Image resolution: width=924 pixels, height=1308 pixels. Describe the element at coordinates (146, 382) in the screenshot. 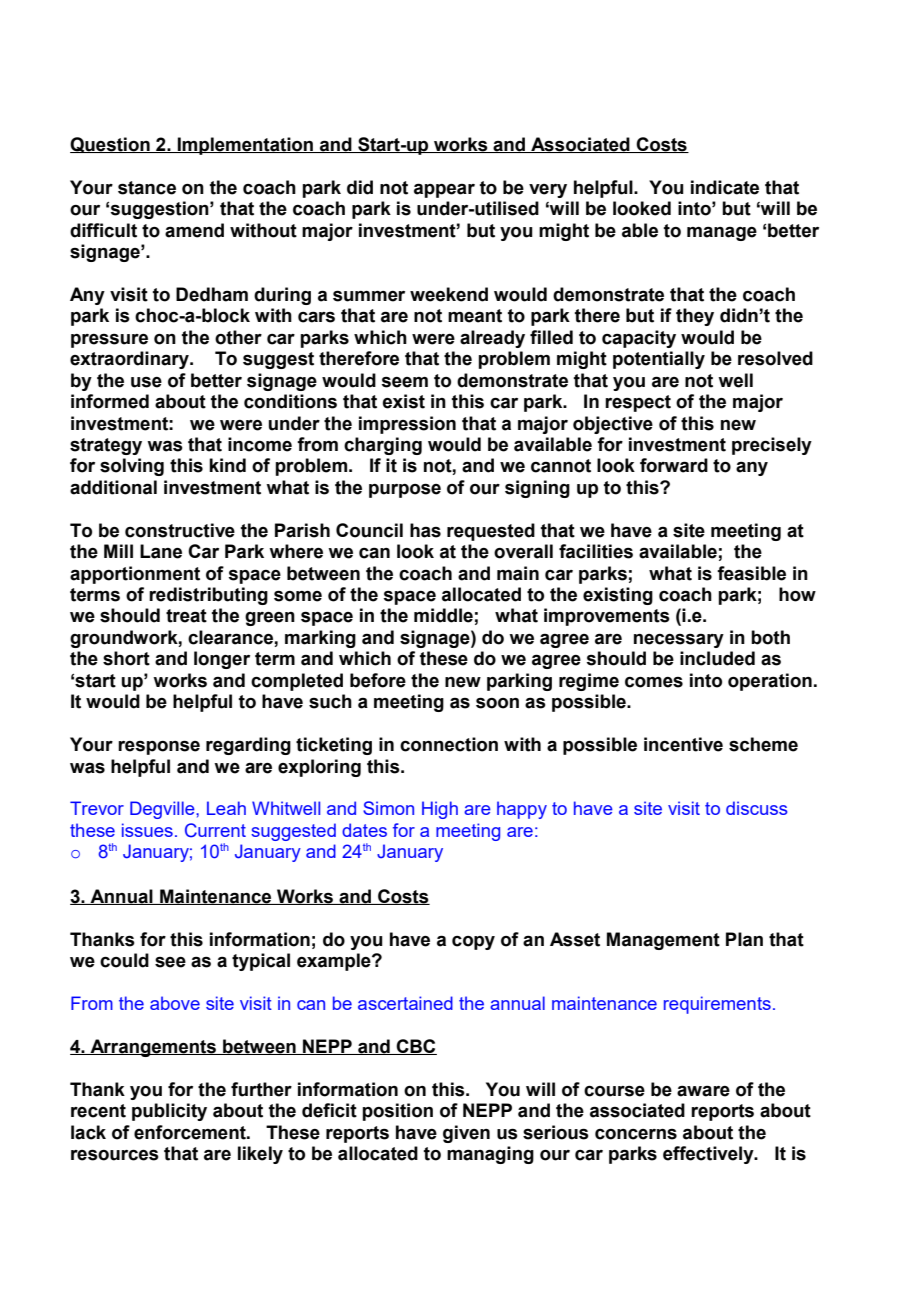

I see `use` at that location.
